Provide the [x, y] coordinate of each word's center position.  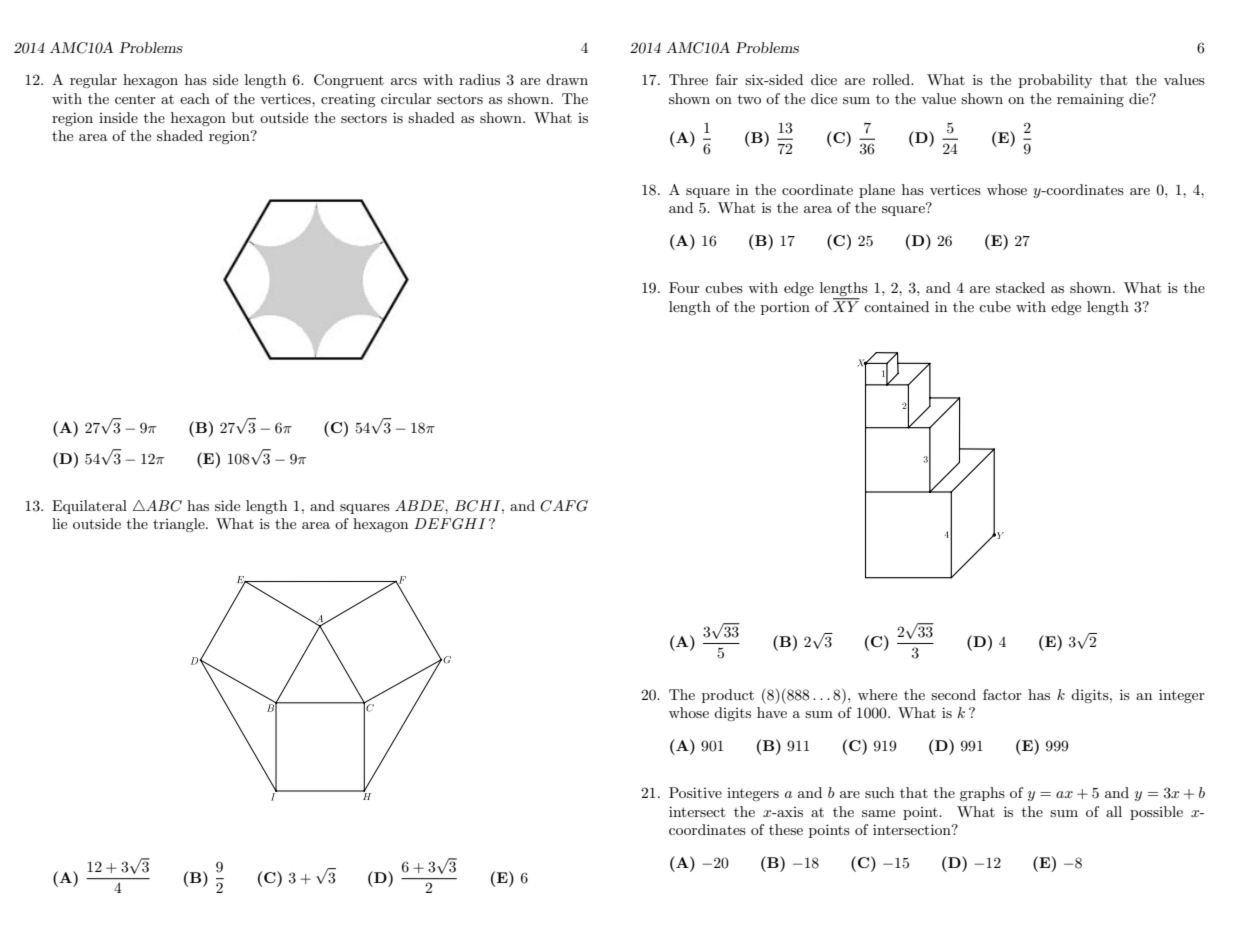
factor [1002, 694]
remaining [1090, 100]
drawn [567, 79]
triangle [180, 525]
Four [684, 287]
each [195, 98]
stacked [1020, 287]
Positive [695, 792]
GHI [469, 524]
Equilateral [89, 507]
